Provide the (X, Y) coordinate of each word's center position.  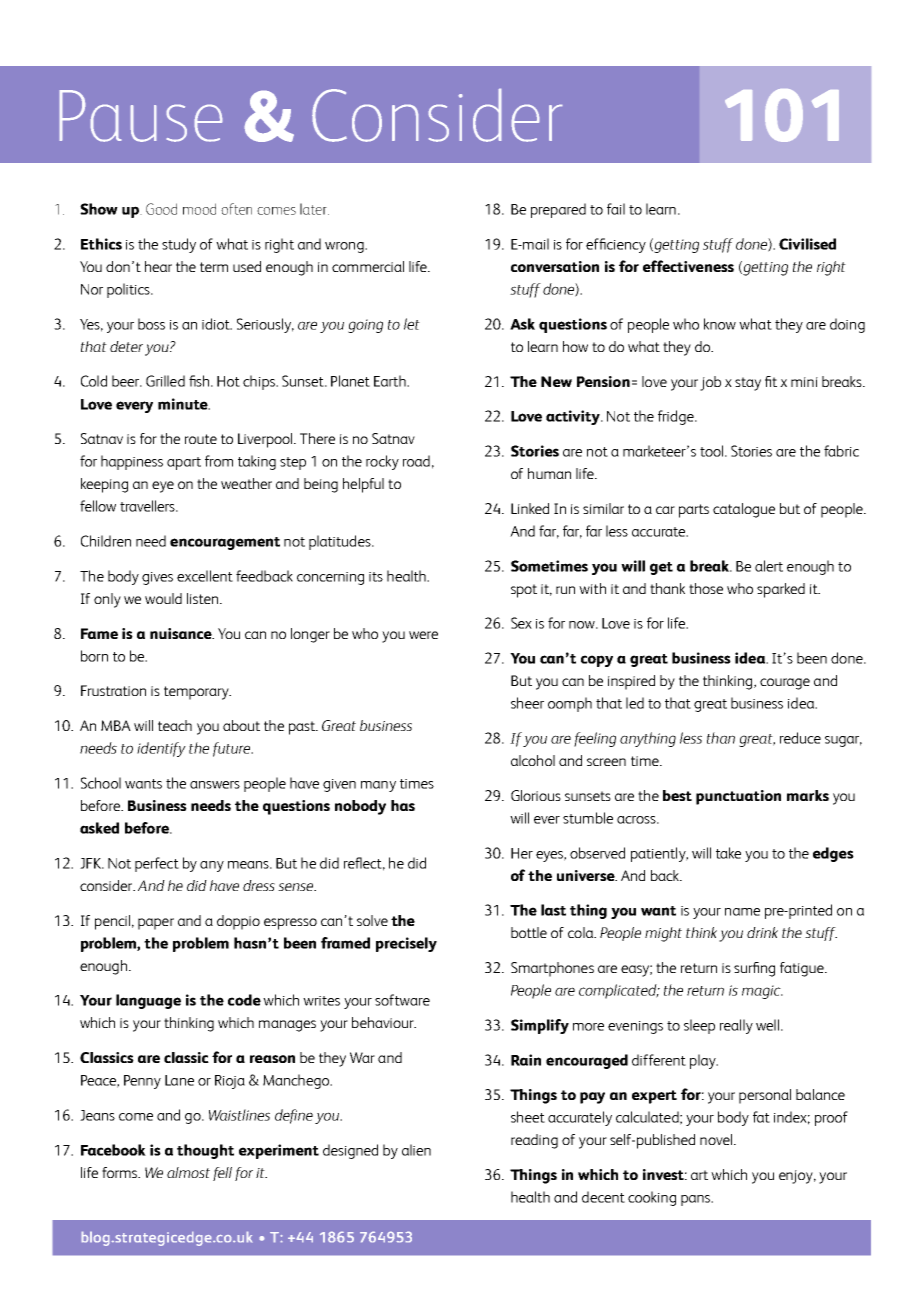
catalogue (744, 510)
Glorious (536, 795)
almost (188, 1172)
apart (184, 463)
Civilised (807, 244)
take (728, 853)
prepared (558, 210)
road (416, 461)
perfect (157, 864)
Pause (141, 116)
